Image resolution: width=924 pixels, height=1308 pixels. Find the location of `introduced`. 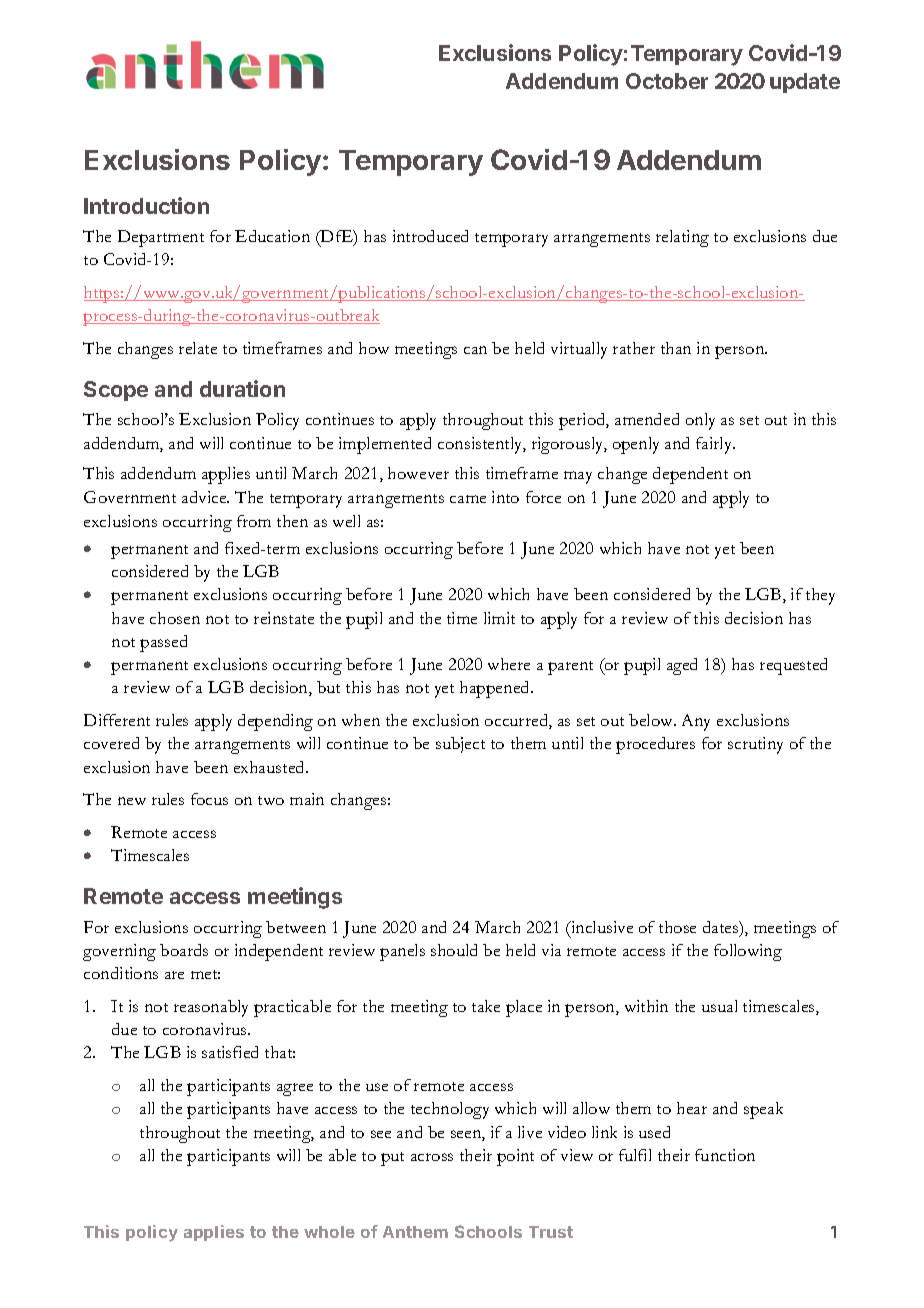

introduced is located at coordinates (430, 236).
